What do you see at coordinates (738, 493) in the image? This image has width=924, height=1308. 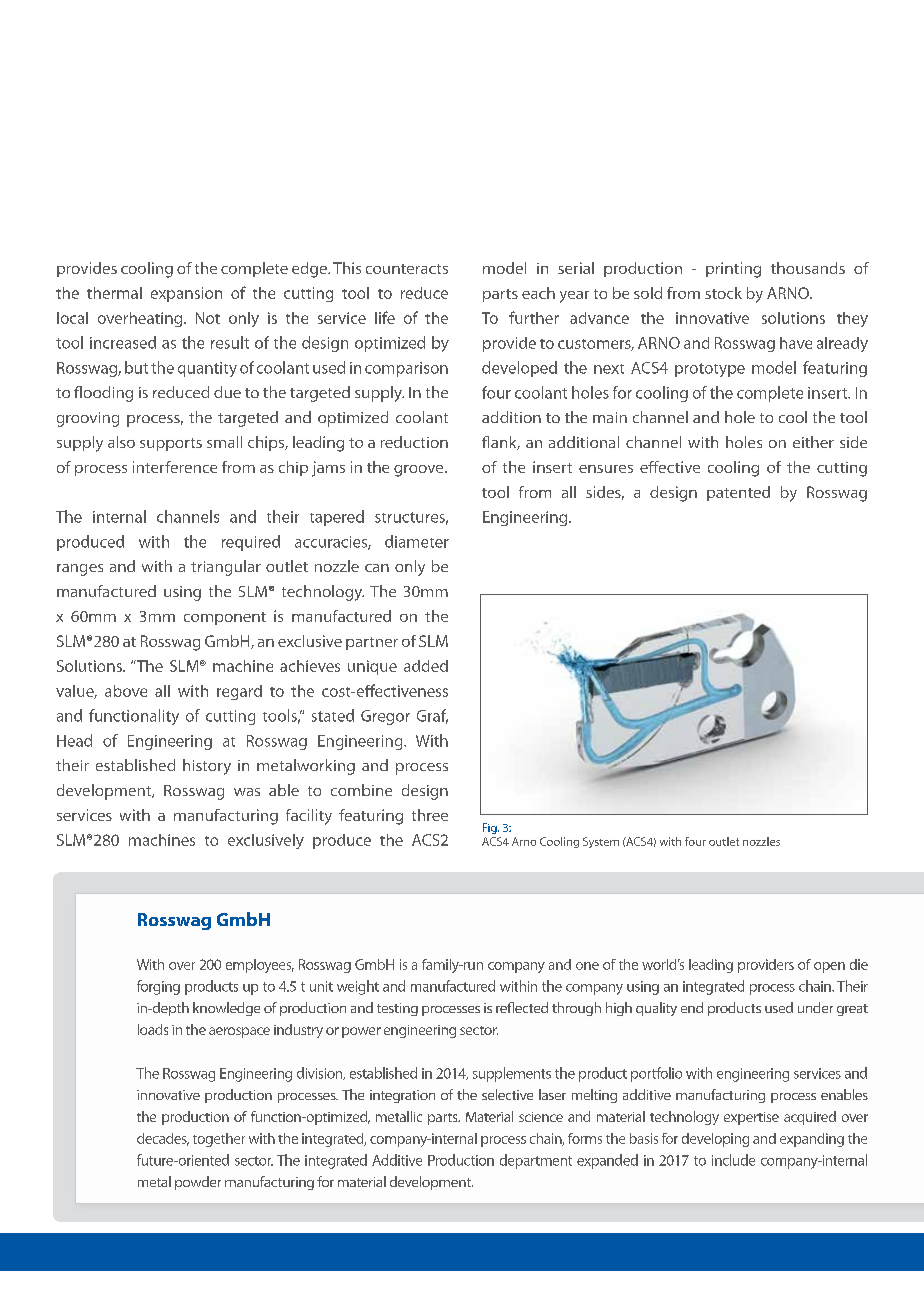 I see `patented` at bounding box center [738, 493].
